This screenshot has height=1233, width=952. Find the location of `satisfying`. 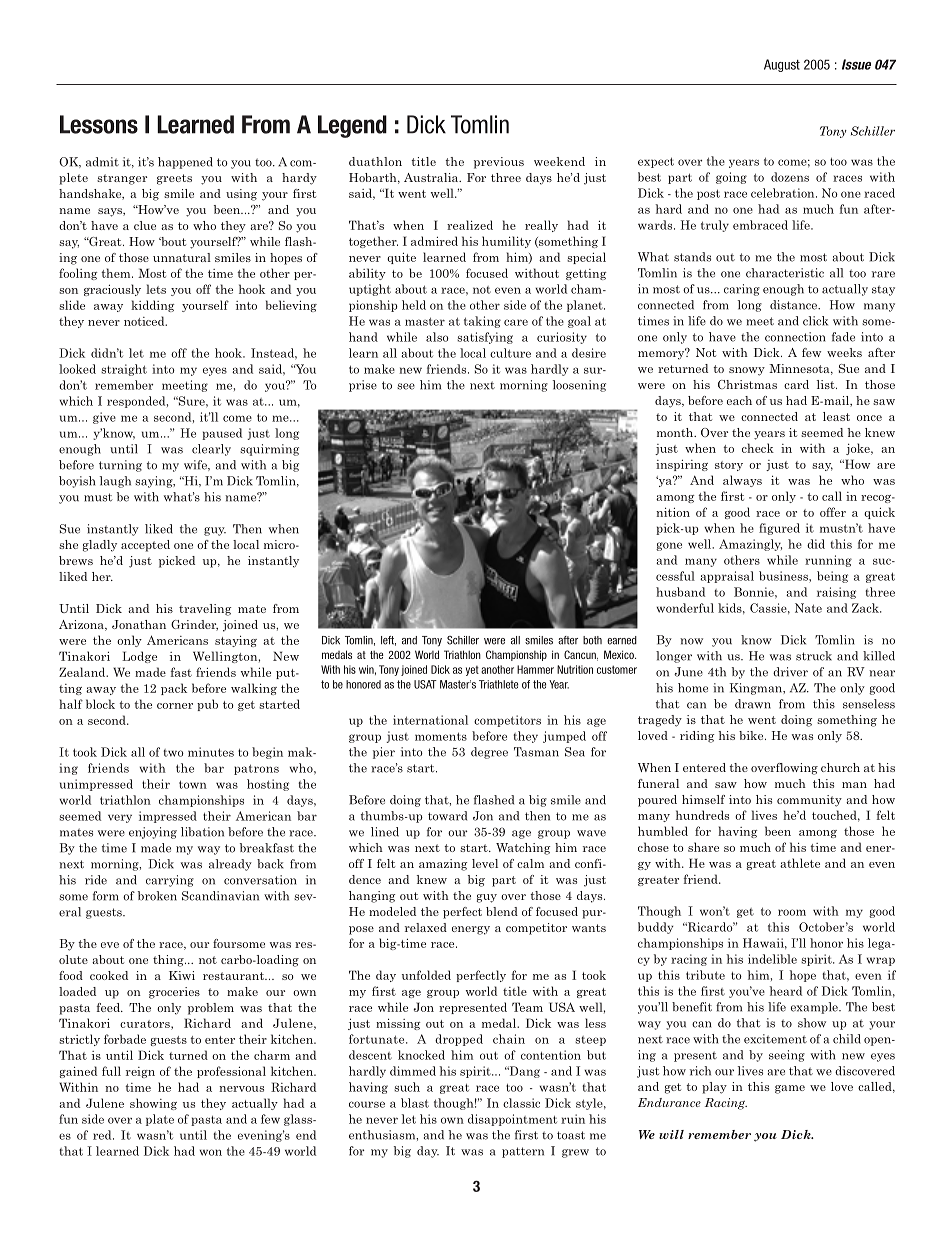

satisfying is located at coordinates (485, 338).
